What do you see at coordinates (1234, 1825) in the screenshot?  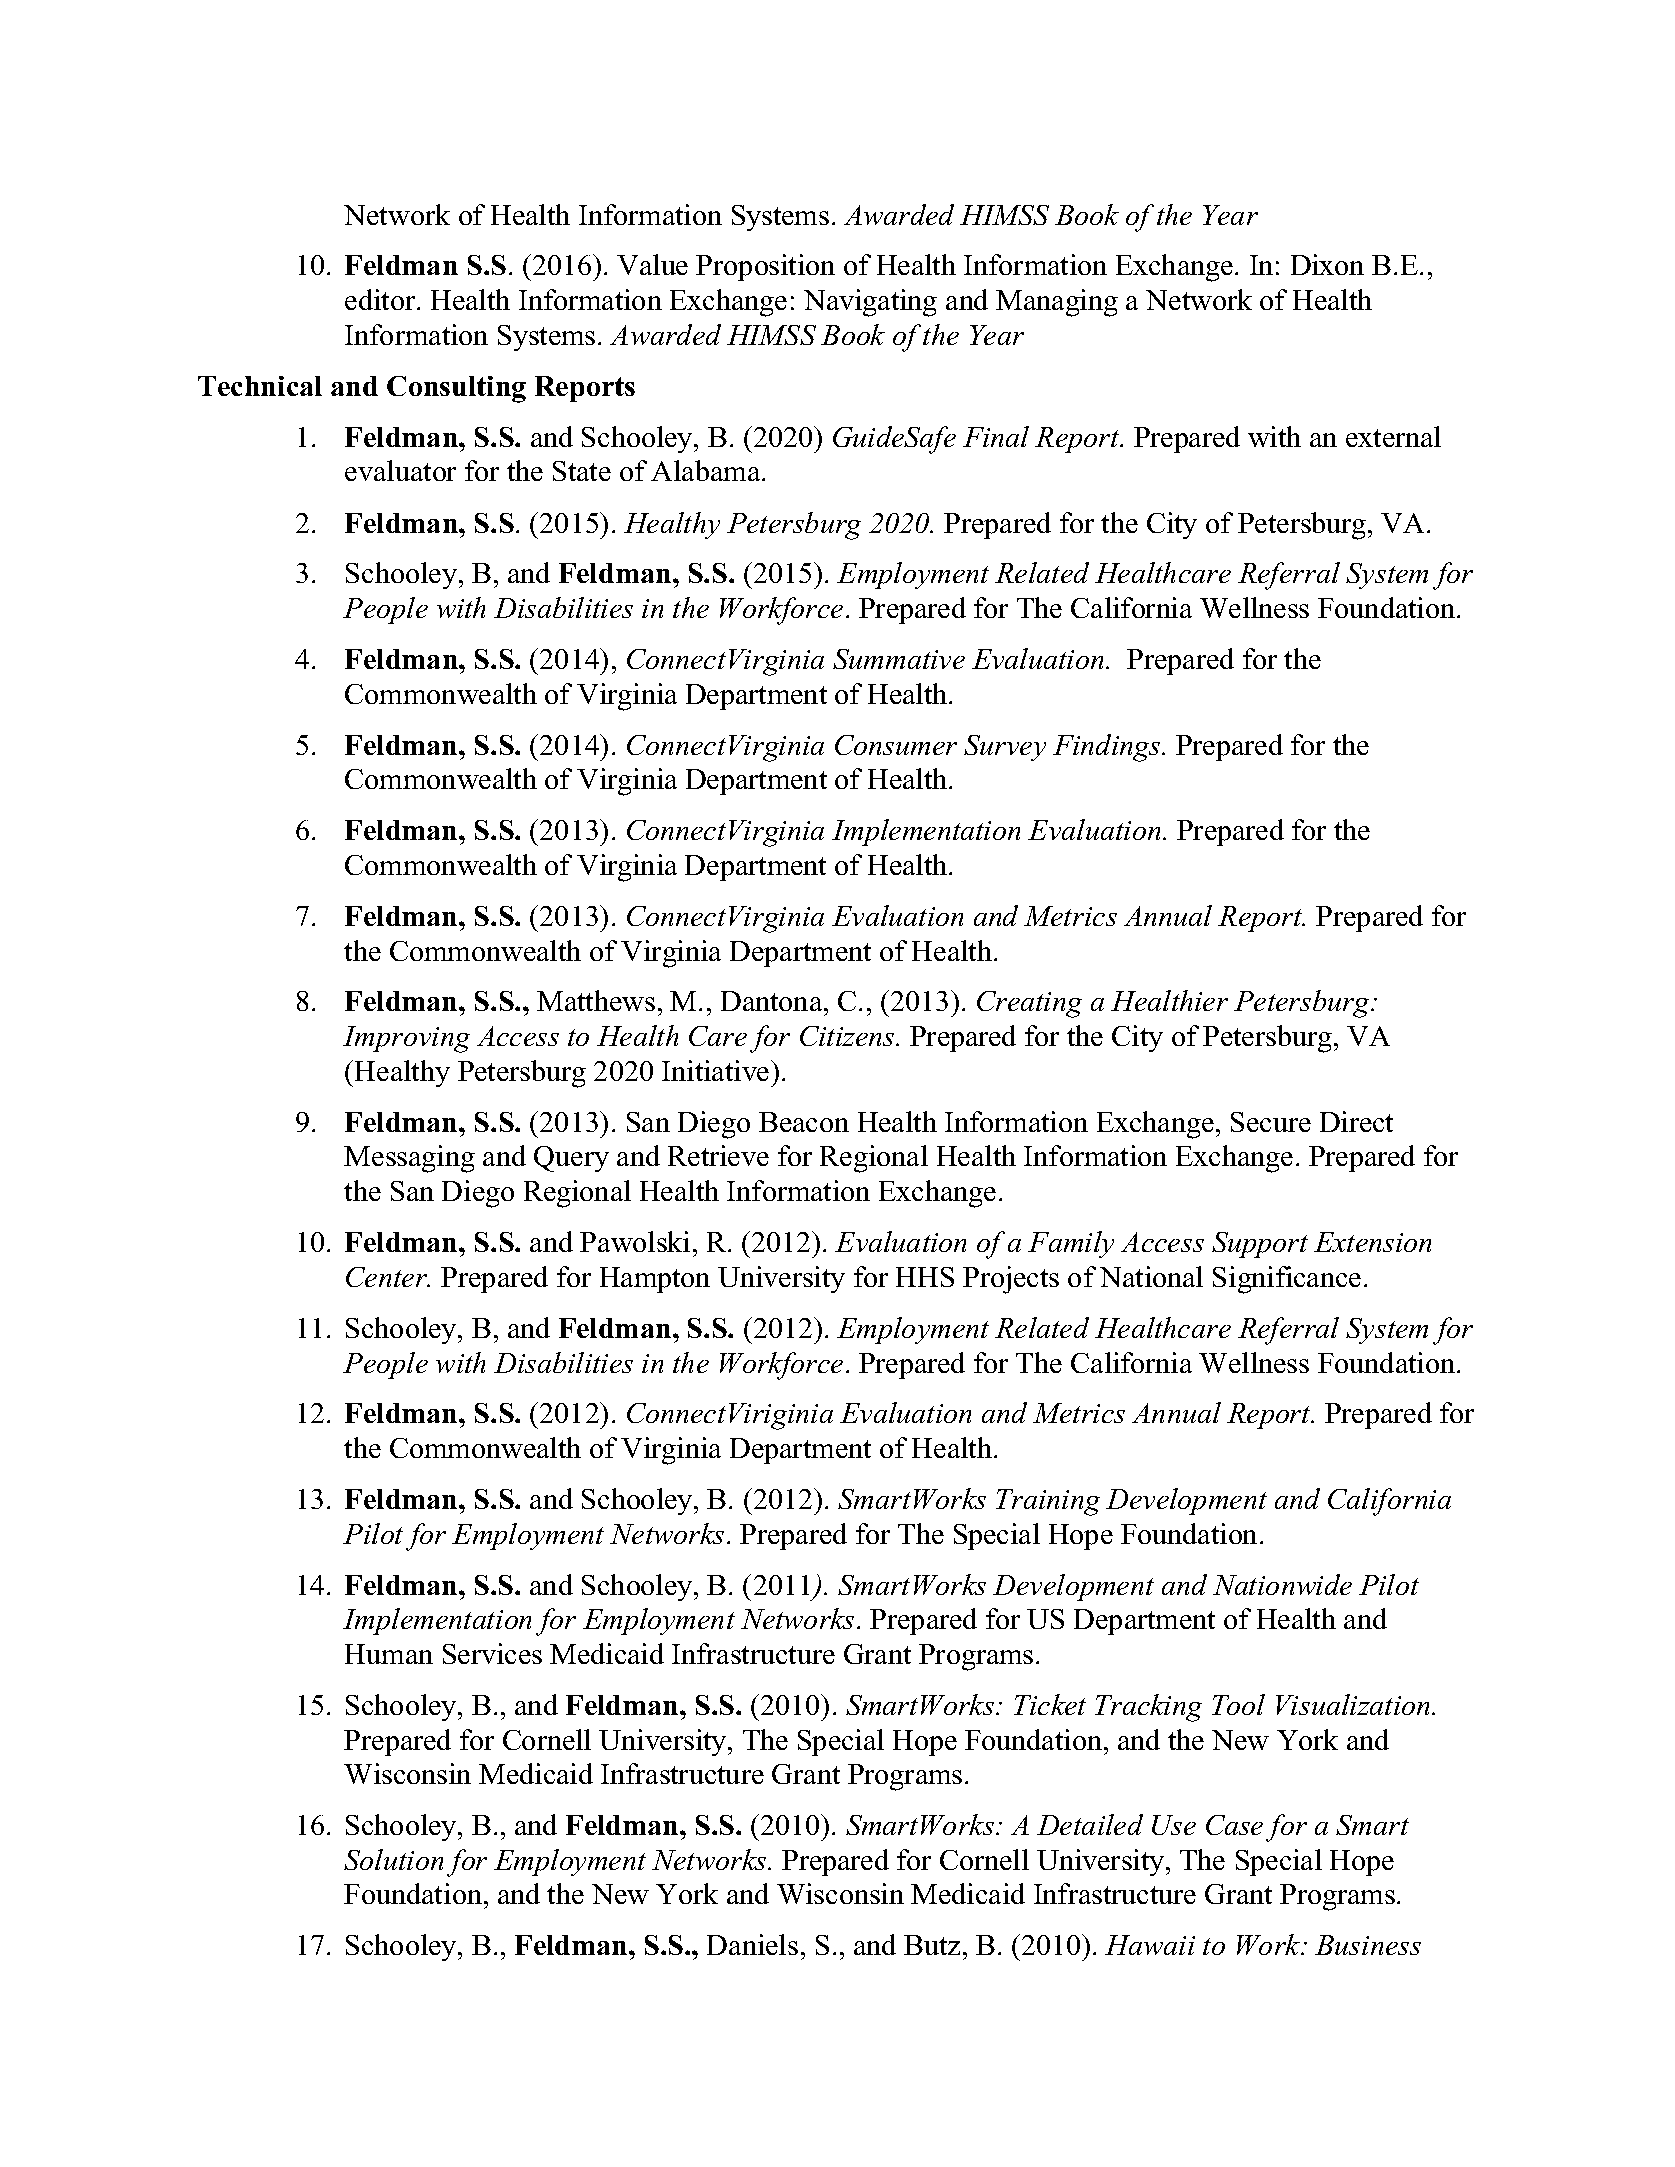 I see `Case` at bounding box center [1234, 1825].
